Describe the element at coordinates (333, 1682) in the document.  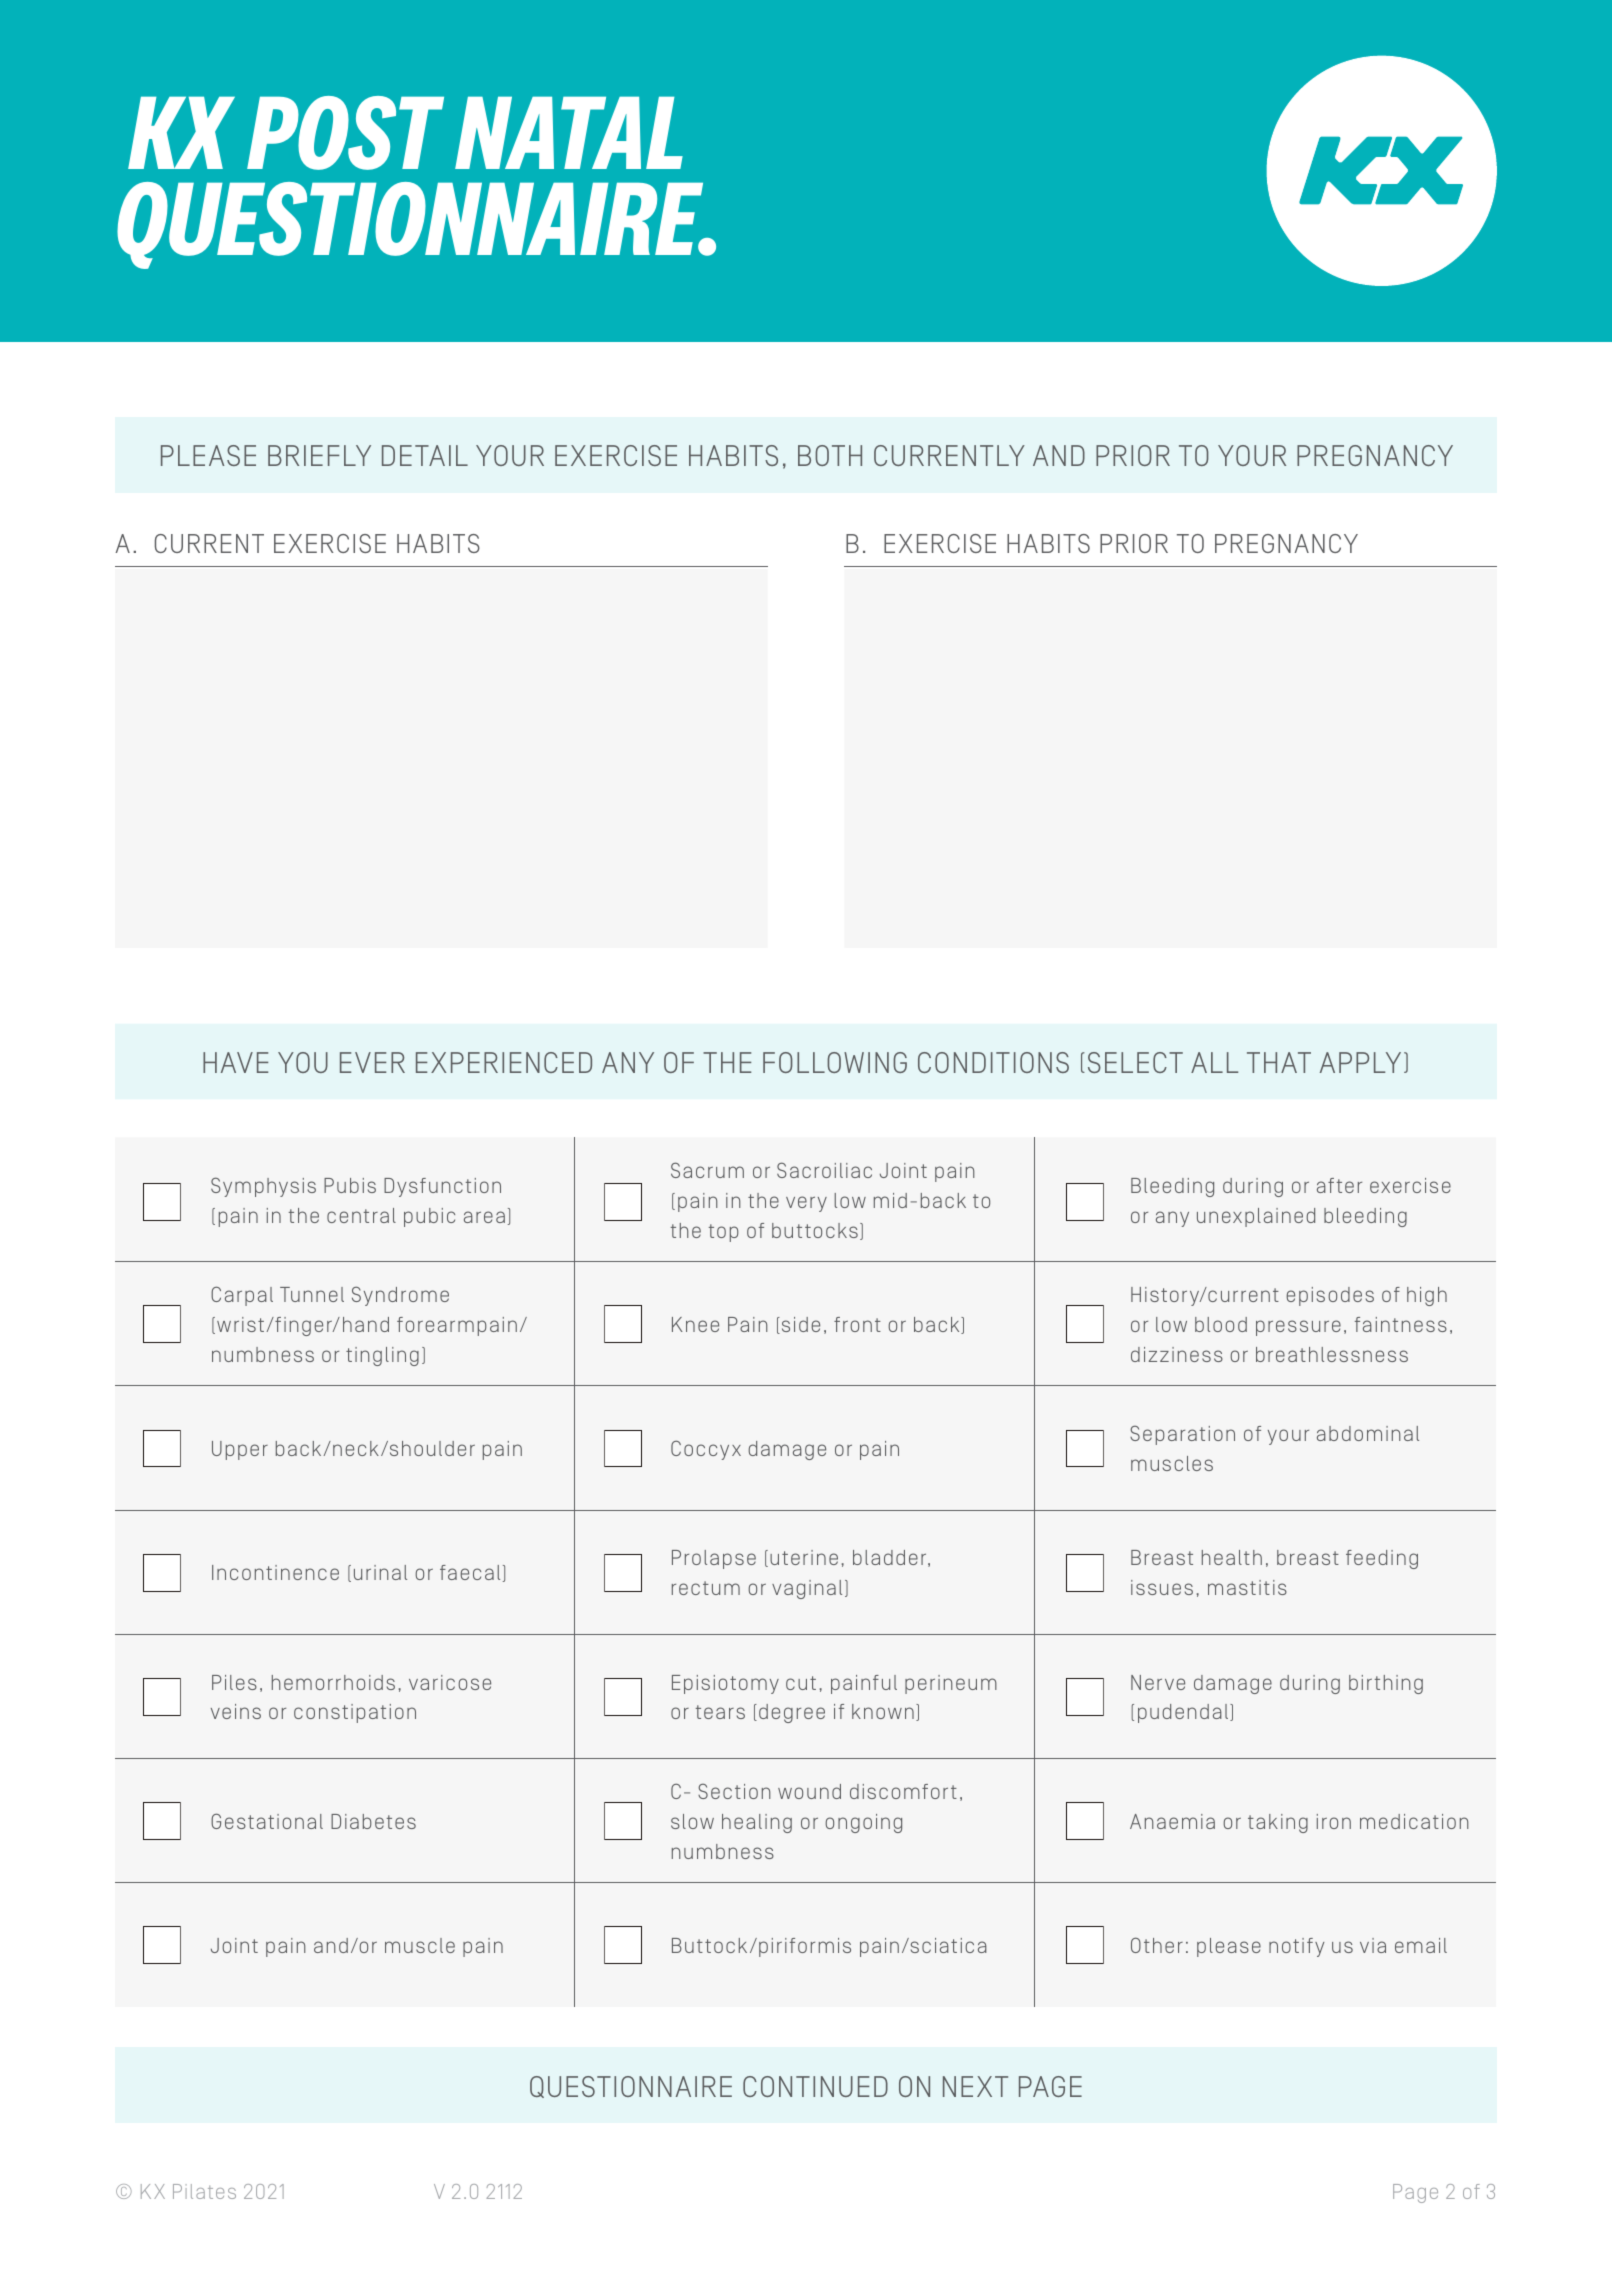
I see `hemorrhoids` at that location.
